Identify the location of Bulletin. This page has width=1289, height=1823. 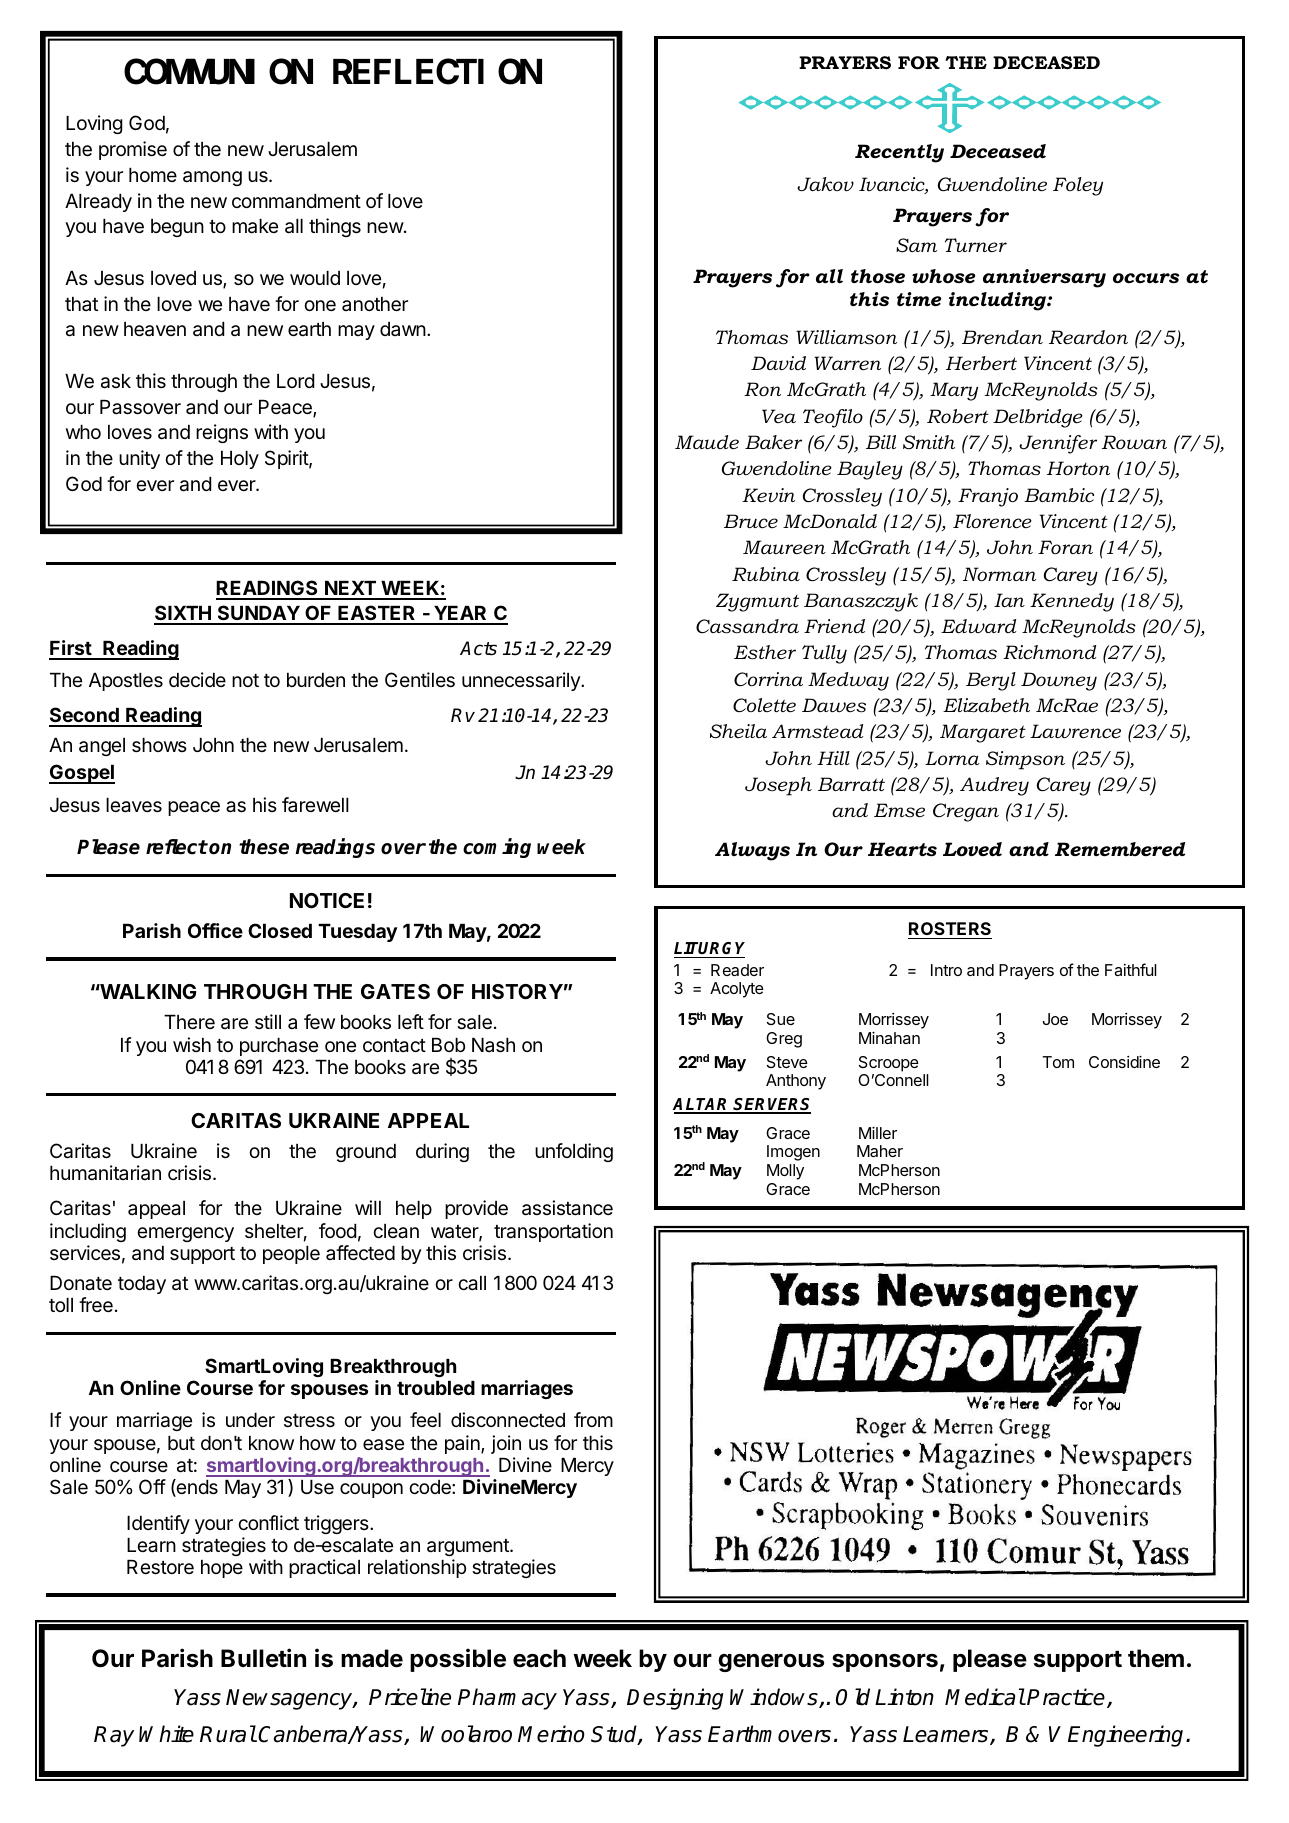
(263, 1658).
